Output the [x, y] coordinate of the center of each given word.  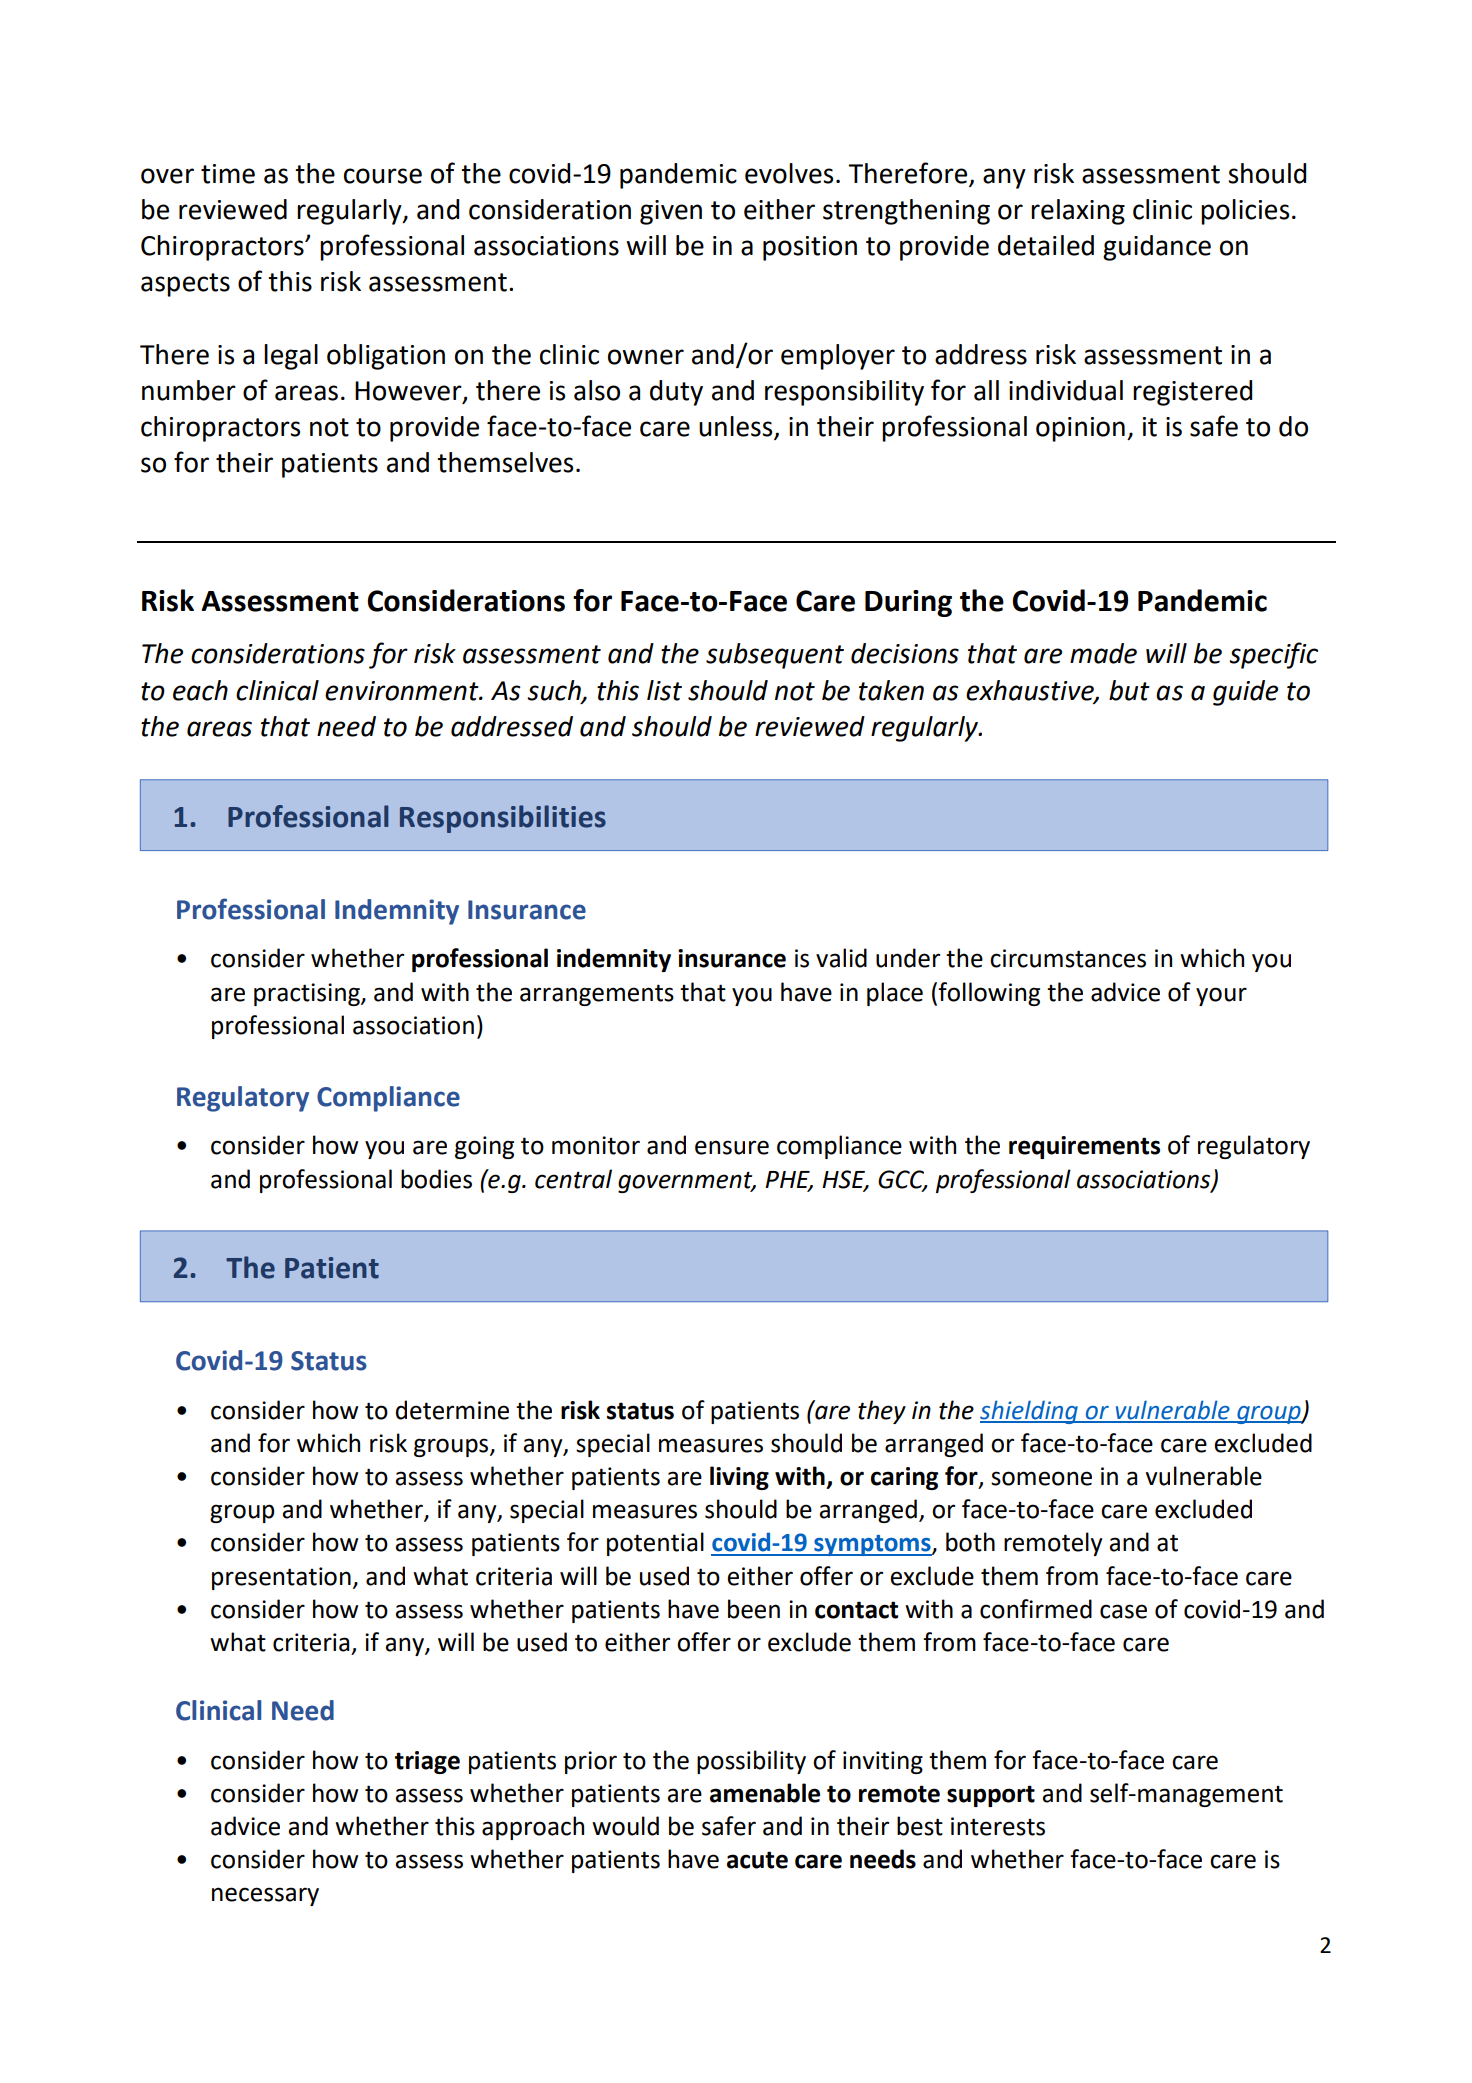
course [383, 176]
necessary [265, 1896]
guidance [1157, 248]
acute [757, 1860]
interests [998, 1826]
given [671, 212]
